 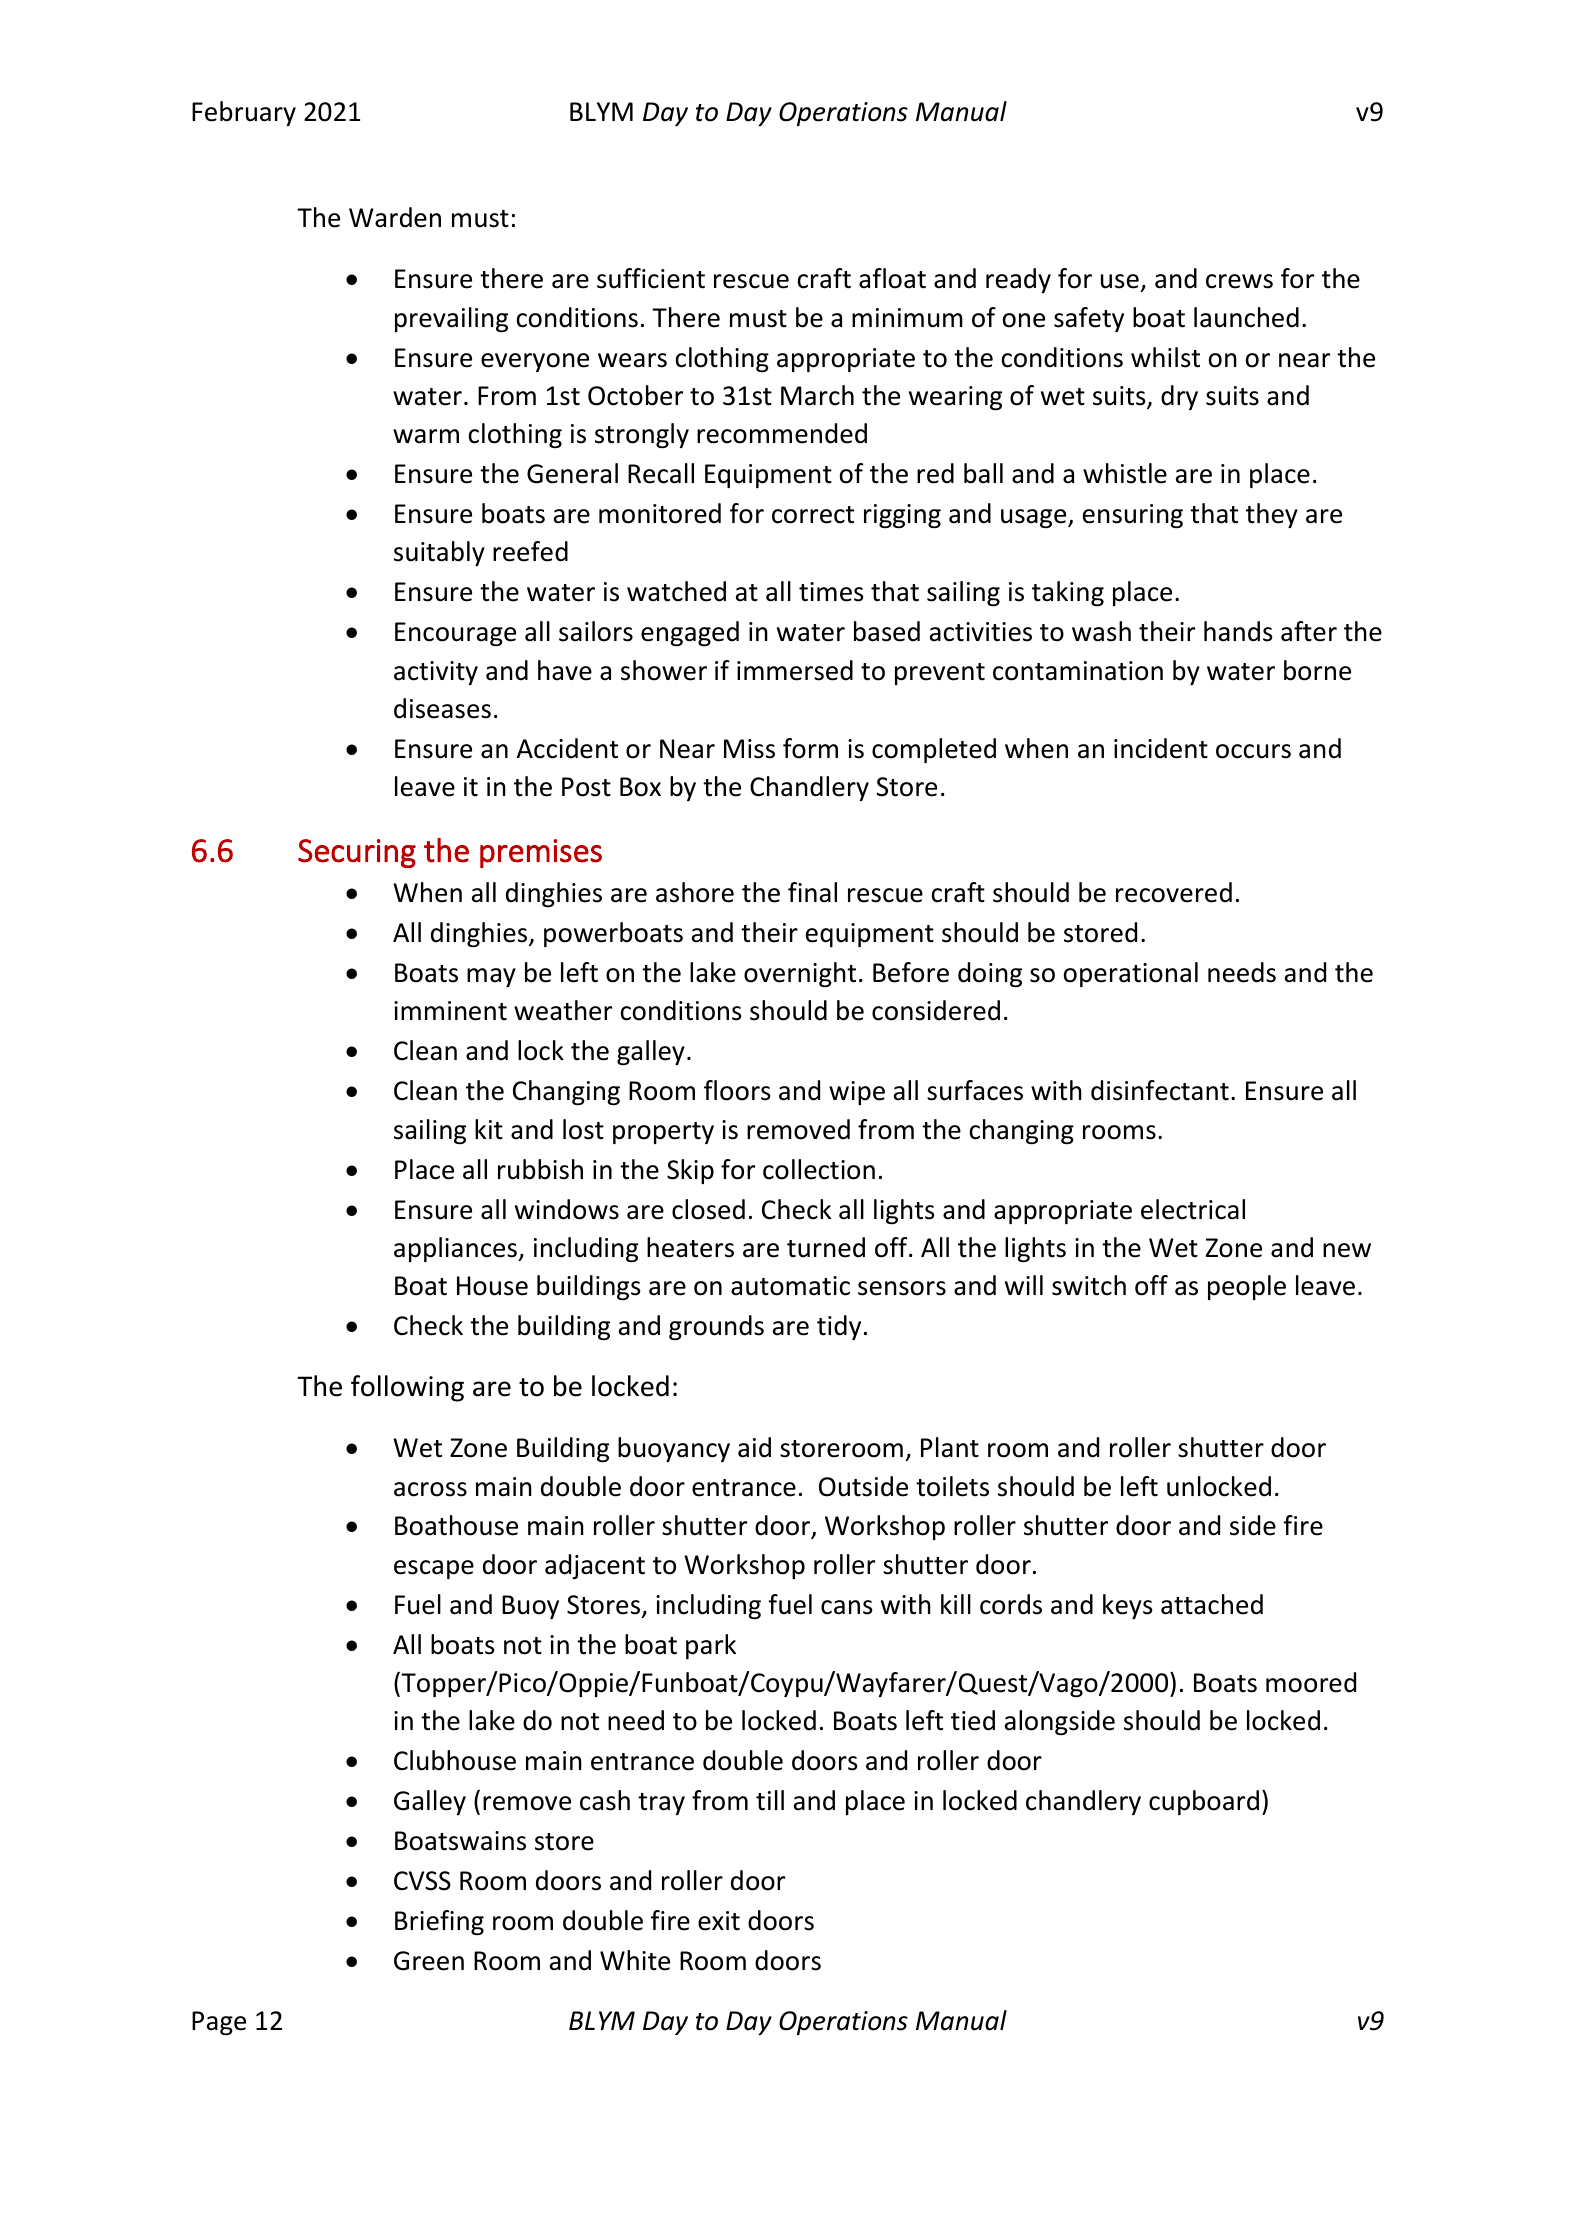 I want to click on escape, so click(x=434, y=1569).
